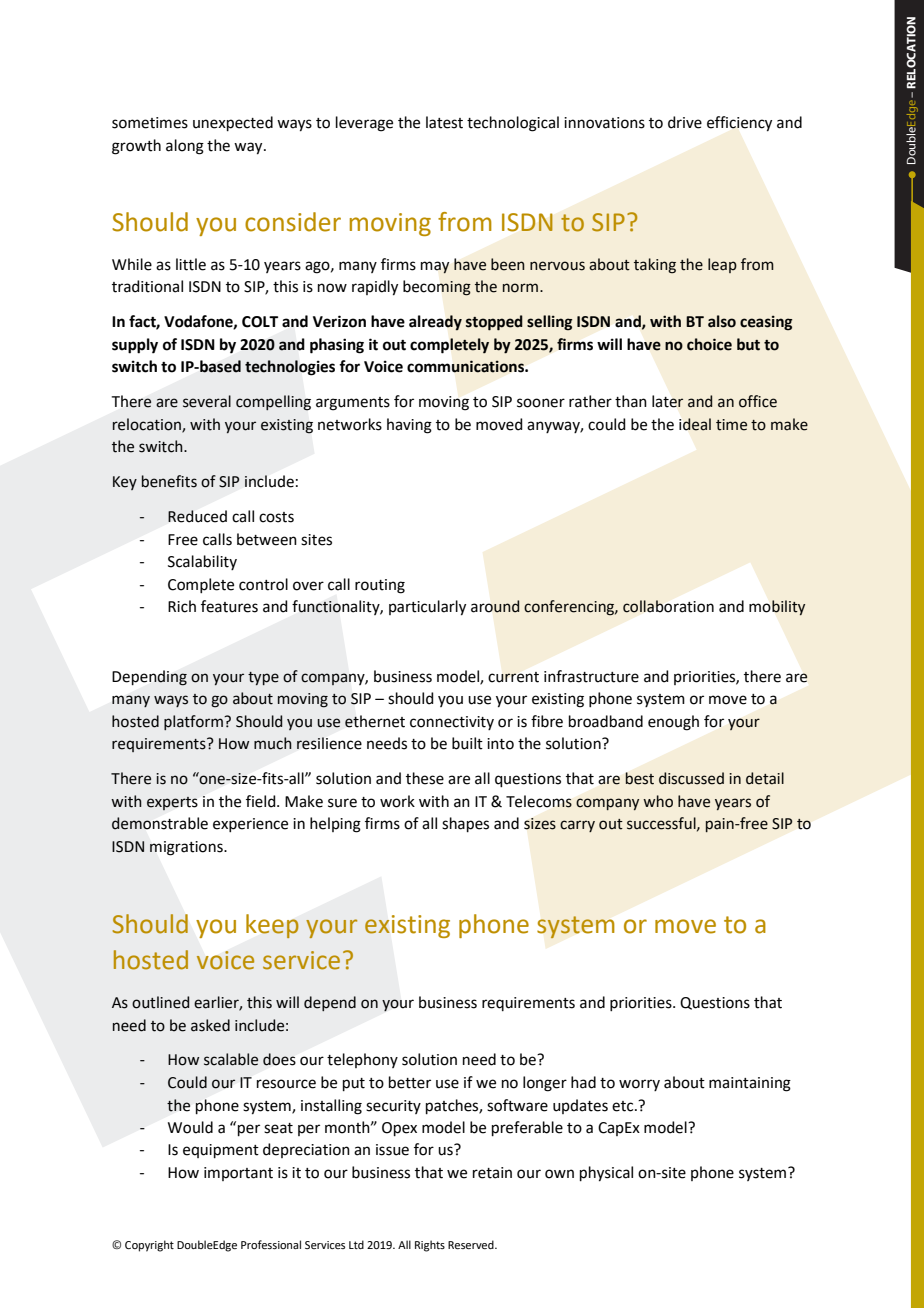  Describe the element at coordinates (272, 926) in the image. I see `keep` at that location.
